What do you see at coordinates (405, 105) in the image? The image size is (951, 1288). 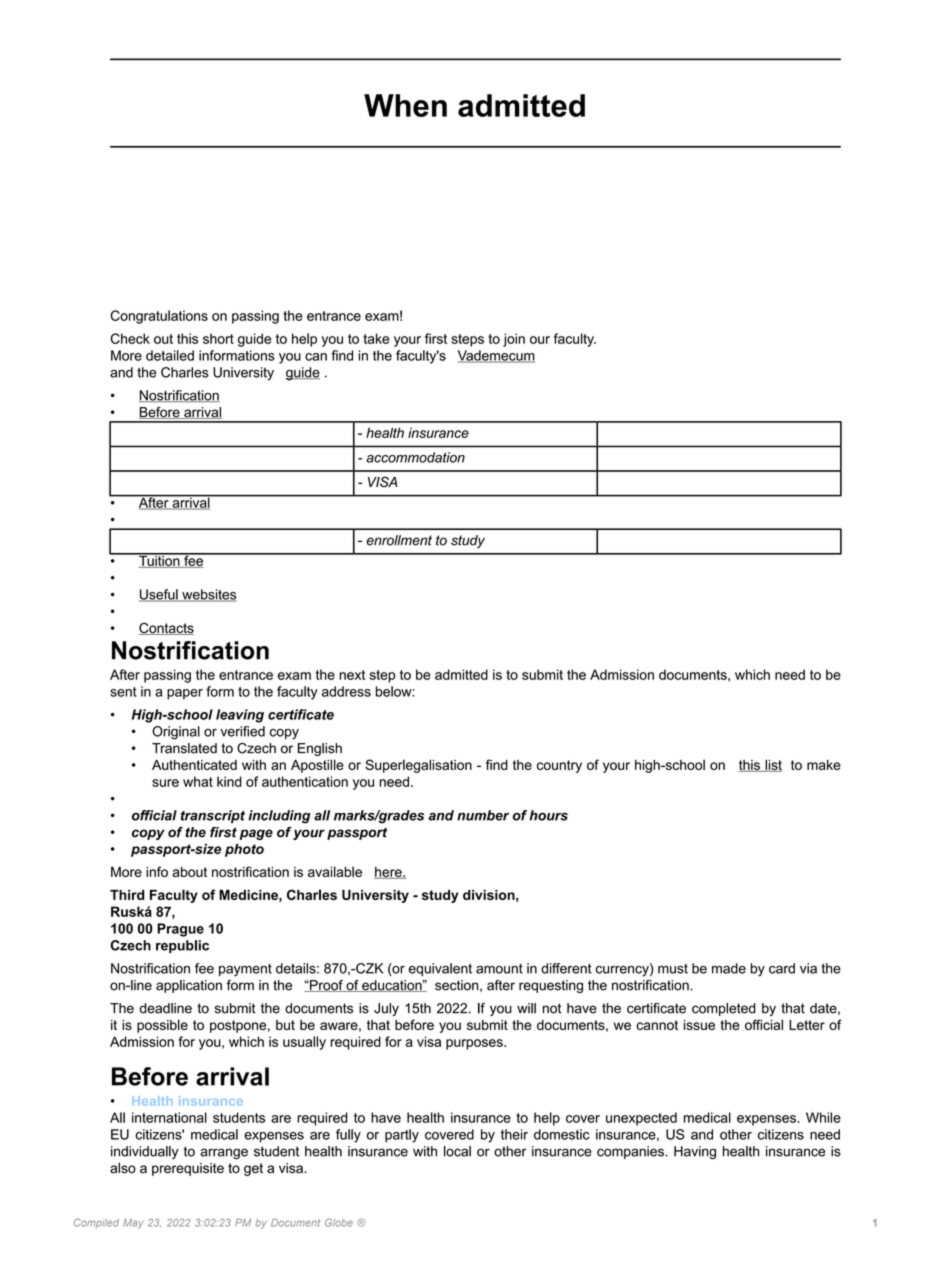 I see `When` at bounding box center [405, 105].
